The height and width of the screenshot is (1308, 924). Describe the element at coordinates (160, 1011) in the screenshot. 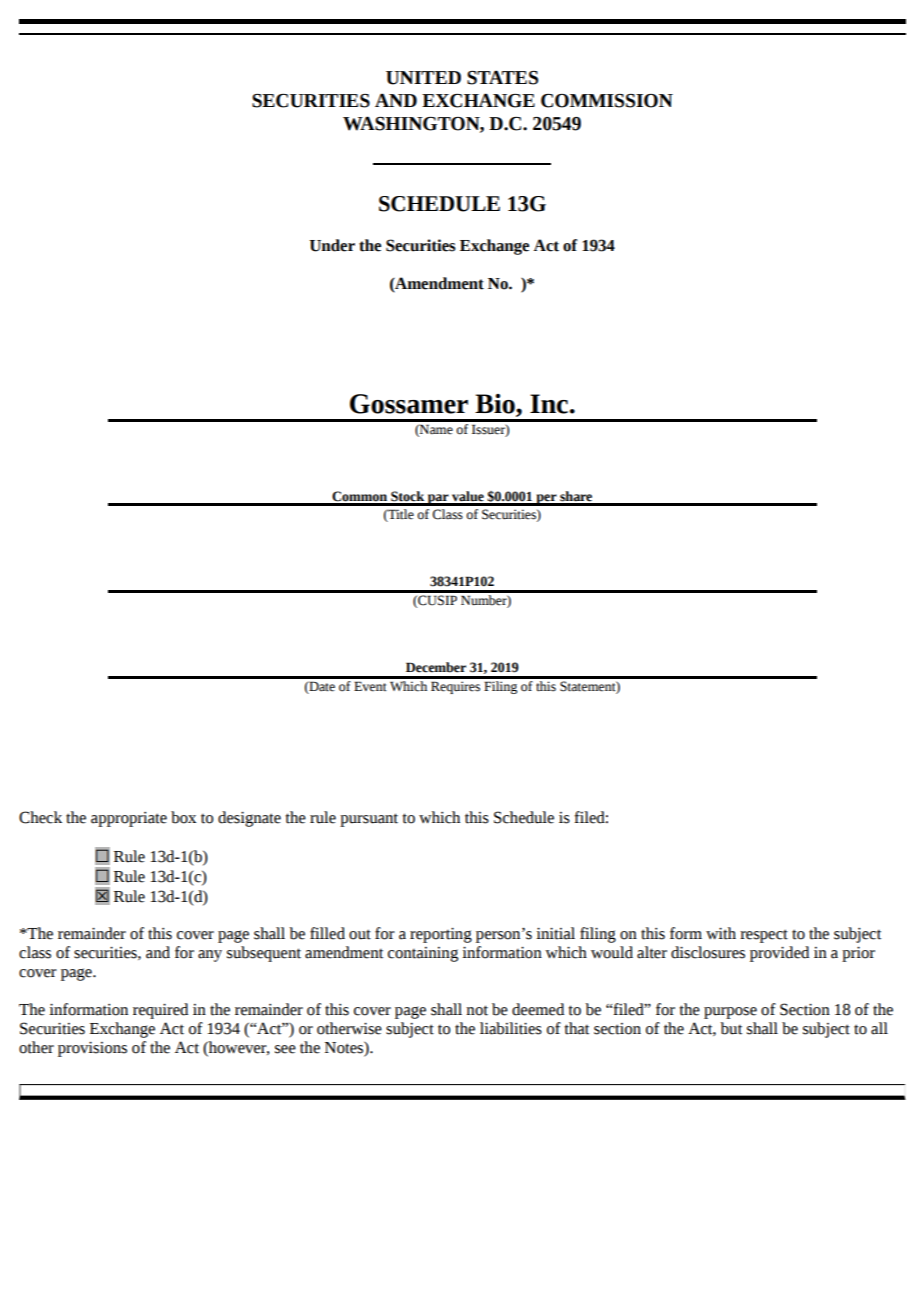

I see `required` at that location.
